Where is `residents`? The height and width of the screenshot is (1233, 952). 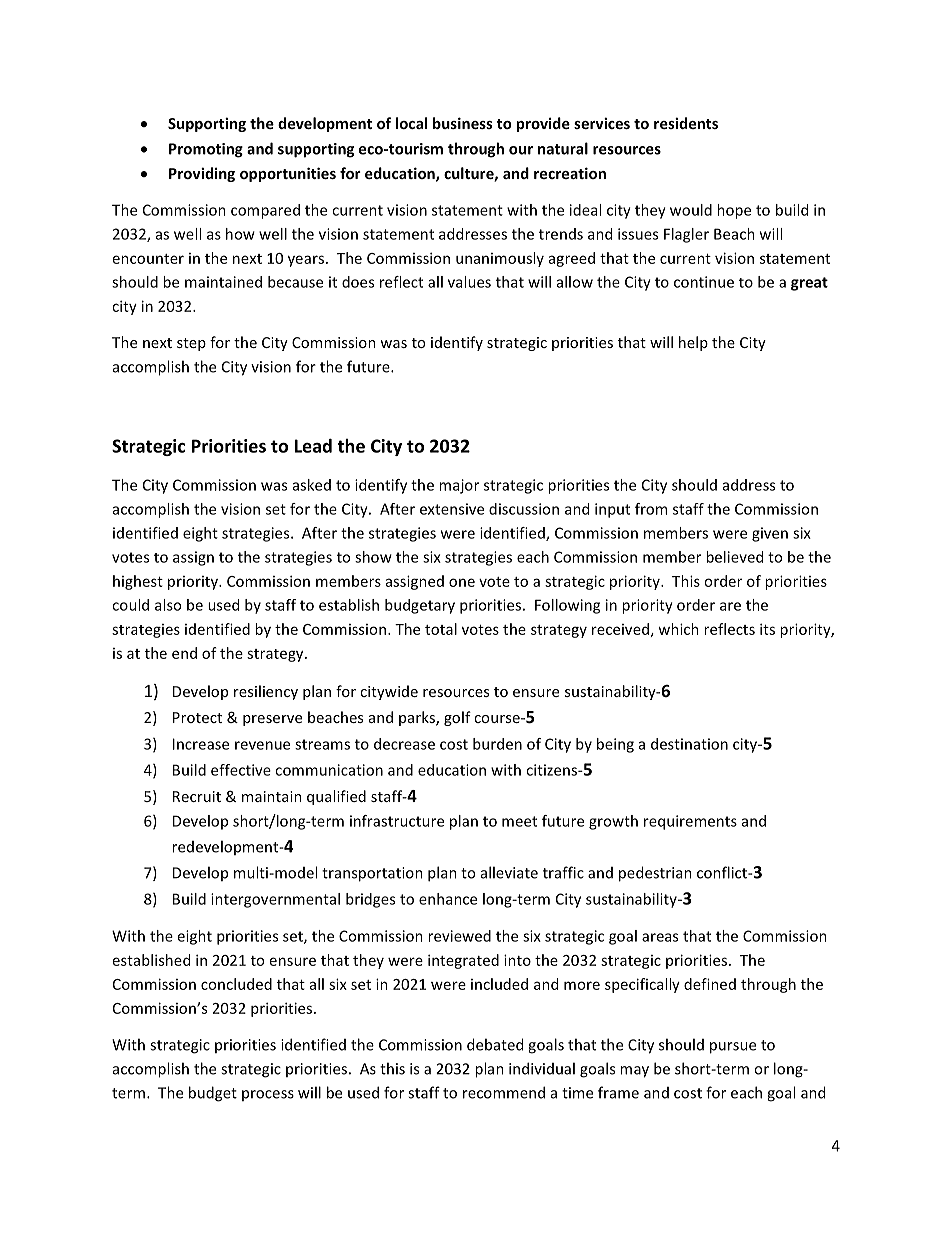 residents is located at coordinates (686, 123).
